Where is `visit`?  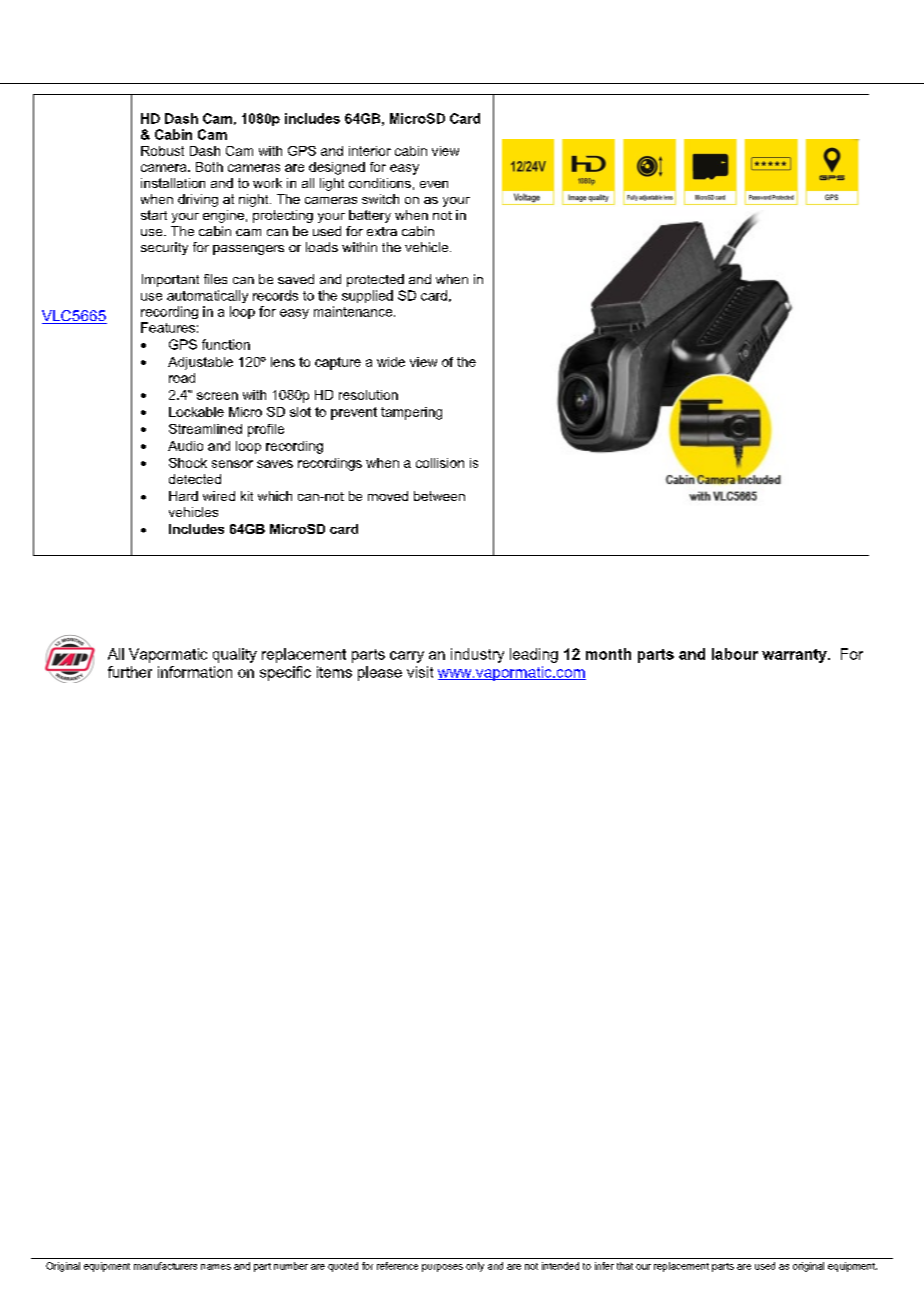
visit is located at coordinates (420, 672).
